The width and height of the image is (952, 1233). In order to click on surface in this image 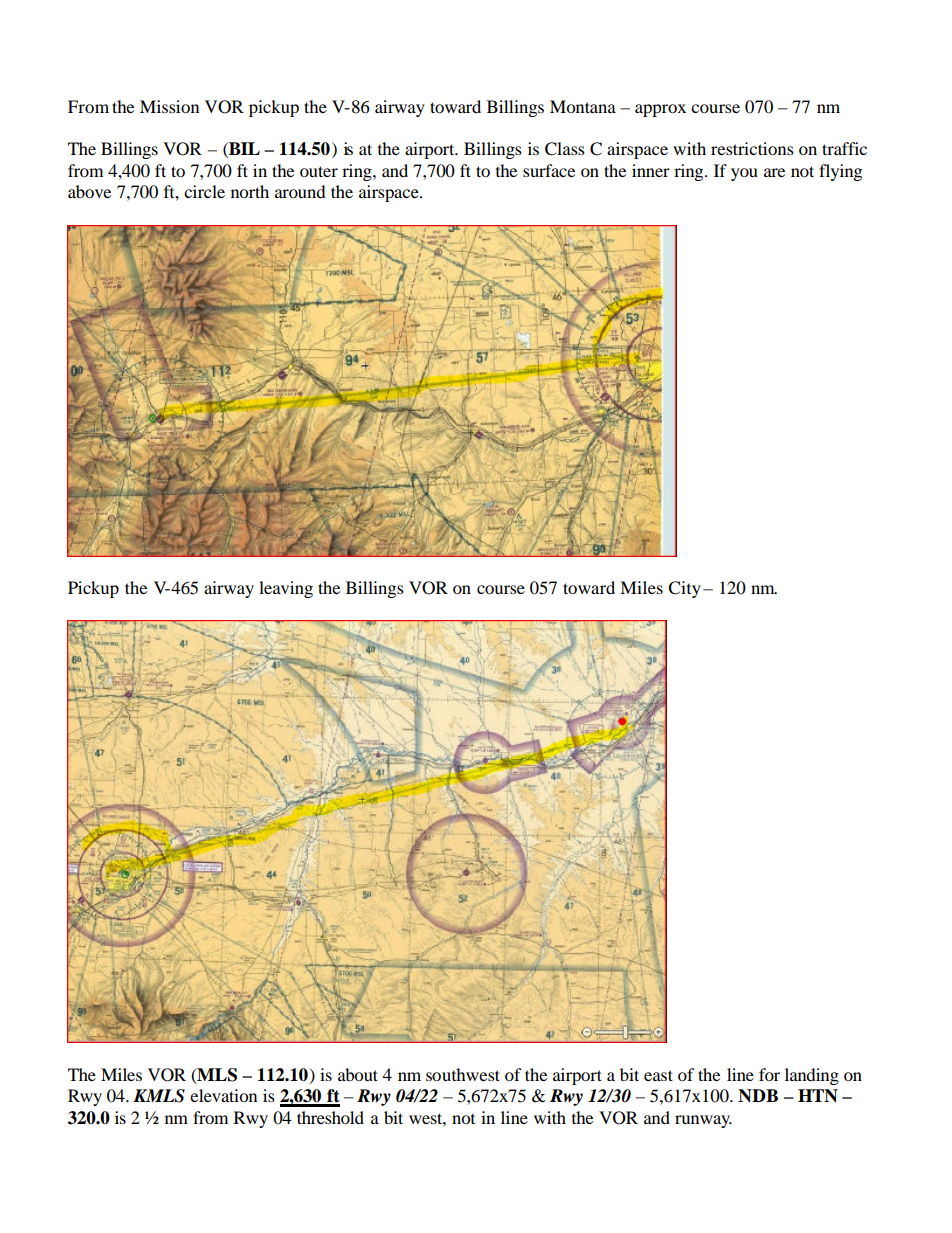, I will do `click(549, 170)`.
